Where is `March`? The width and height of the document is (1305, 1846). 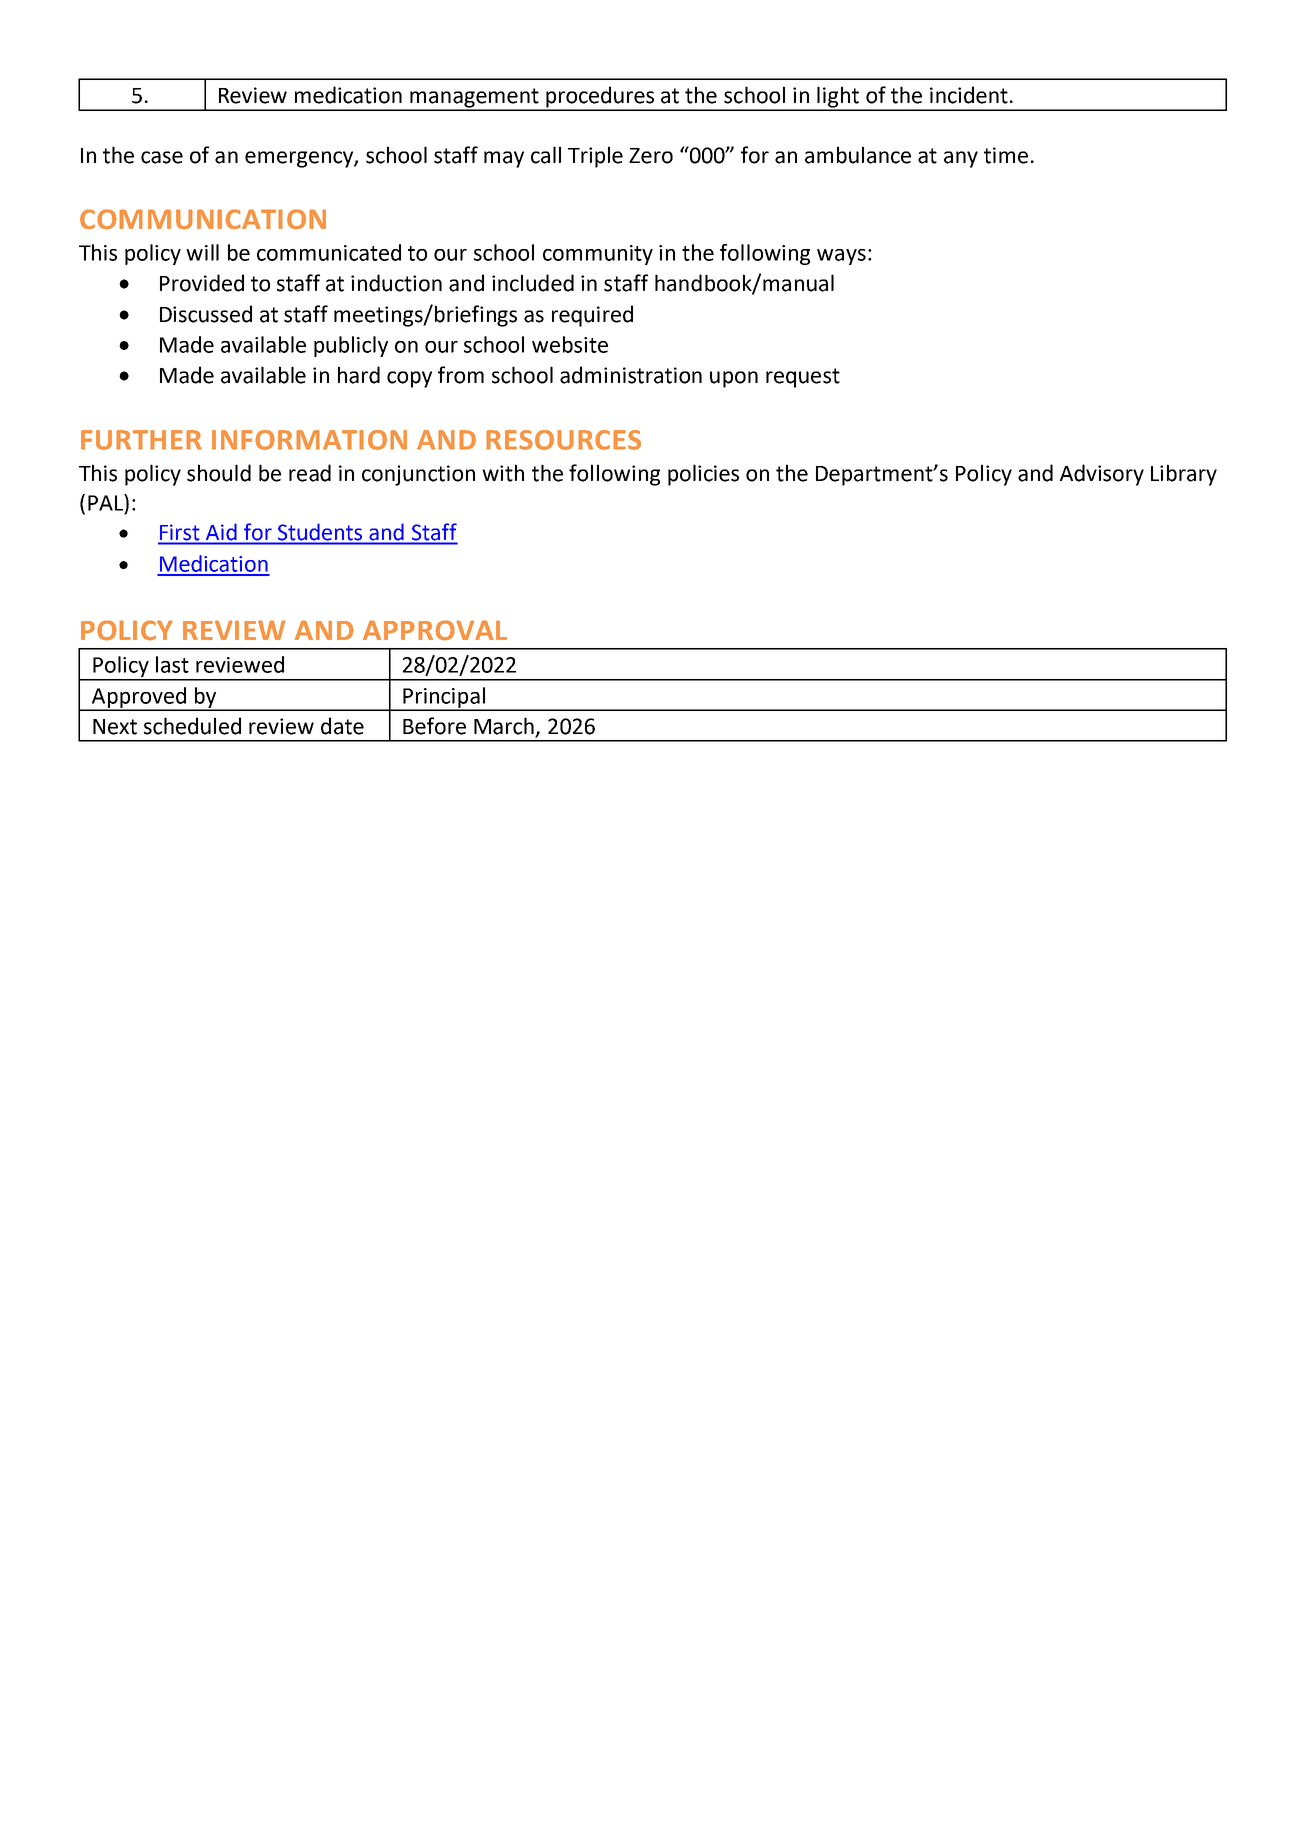 March is located at coordinates (504, 726).
